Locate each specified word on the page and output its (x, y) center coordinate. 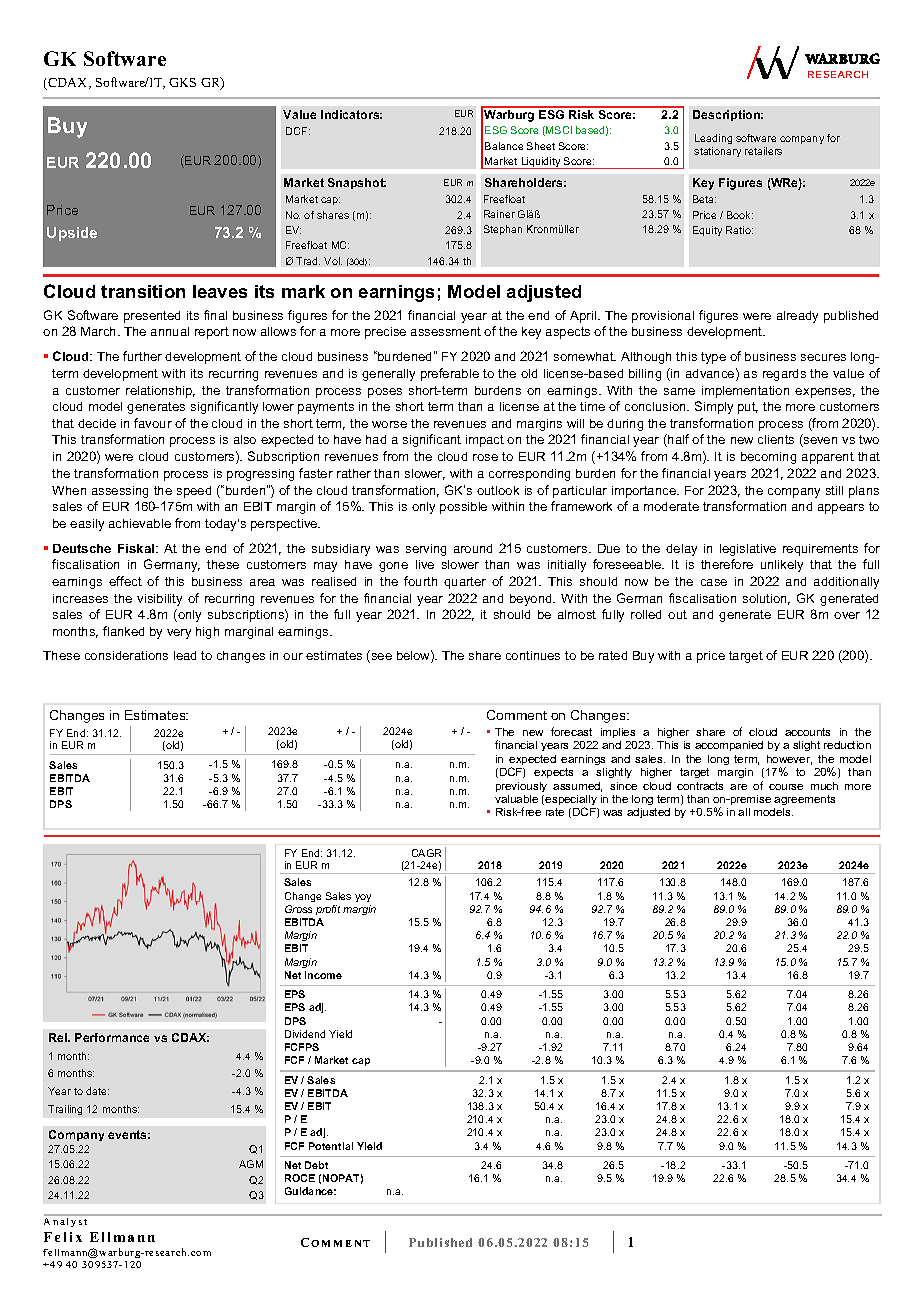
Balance (504, 146)
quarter (465, 583)
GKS (182, 82)
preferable (450, 374)
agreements (804, 800)
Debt (316, 1165)
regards (784, 375)
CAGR (426, 853)
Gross (298, 909)
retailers (763, 151)
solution (766, 599)
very (179, 634)
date (97, 1091)
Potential (331, 1146)
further (142, 356)
